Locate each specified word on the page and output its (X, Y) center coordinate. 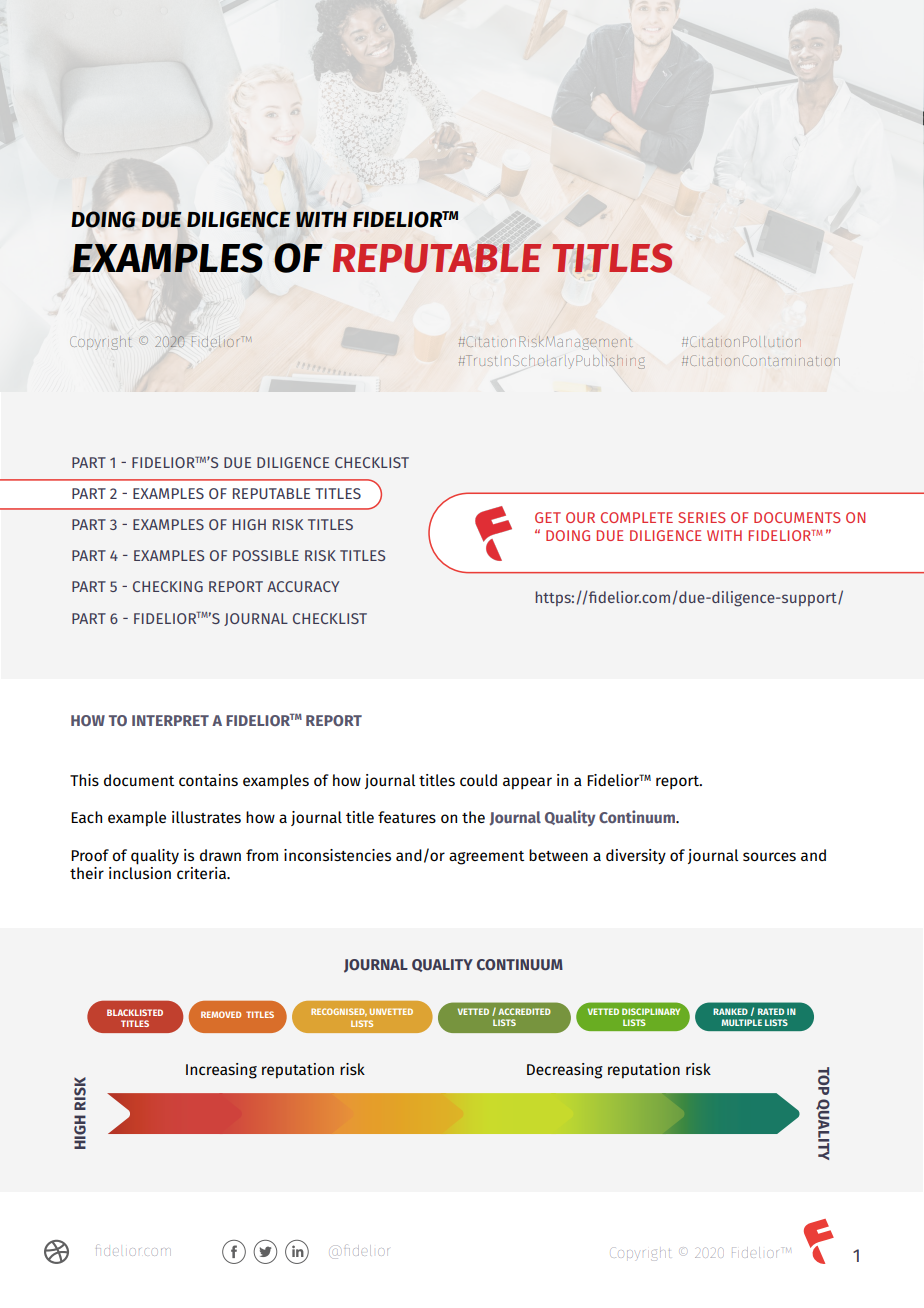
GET (548, 517)
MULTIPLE (741, 1022)
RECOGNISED (339, 1012)
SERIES (702, 517)
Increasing (221, 1071)
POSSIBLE (266, 555)
